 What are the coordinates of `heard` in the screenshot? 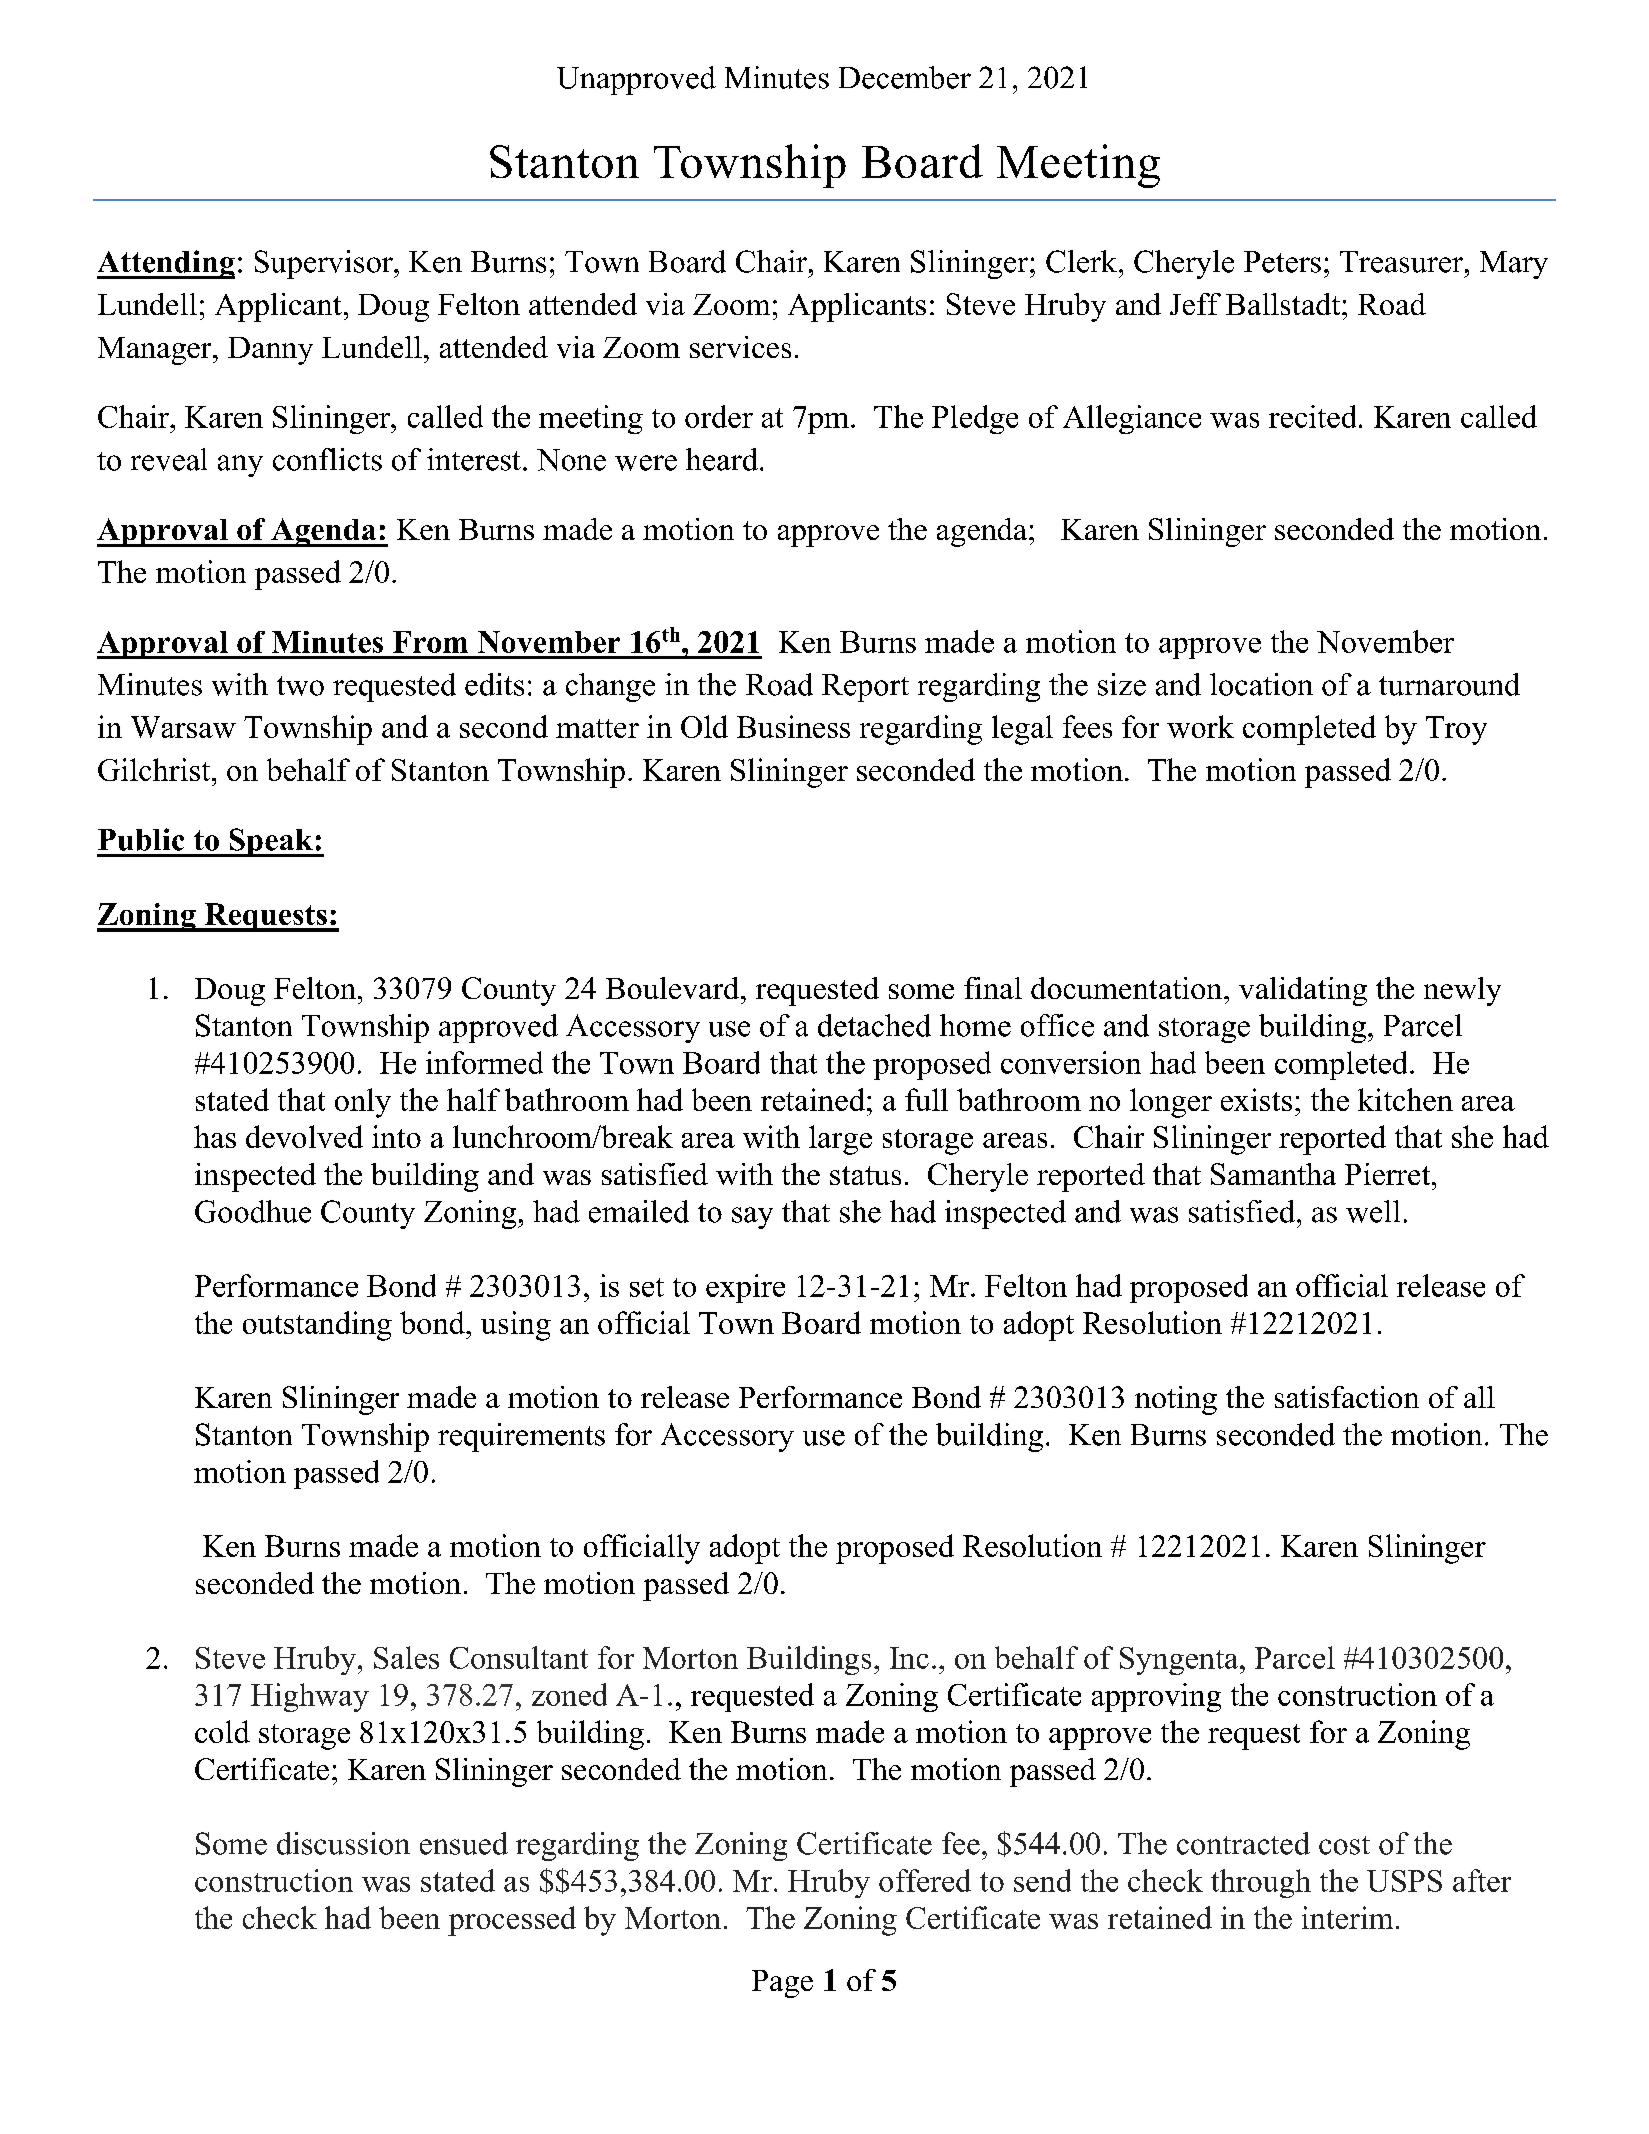 It's located at (722, 459).
